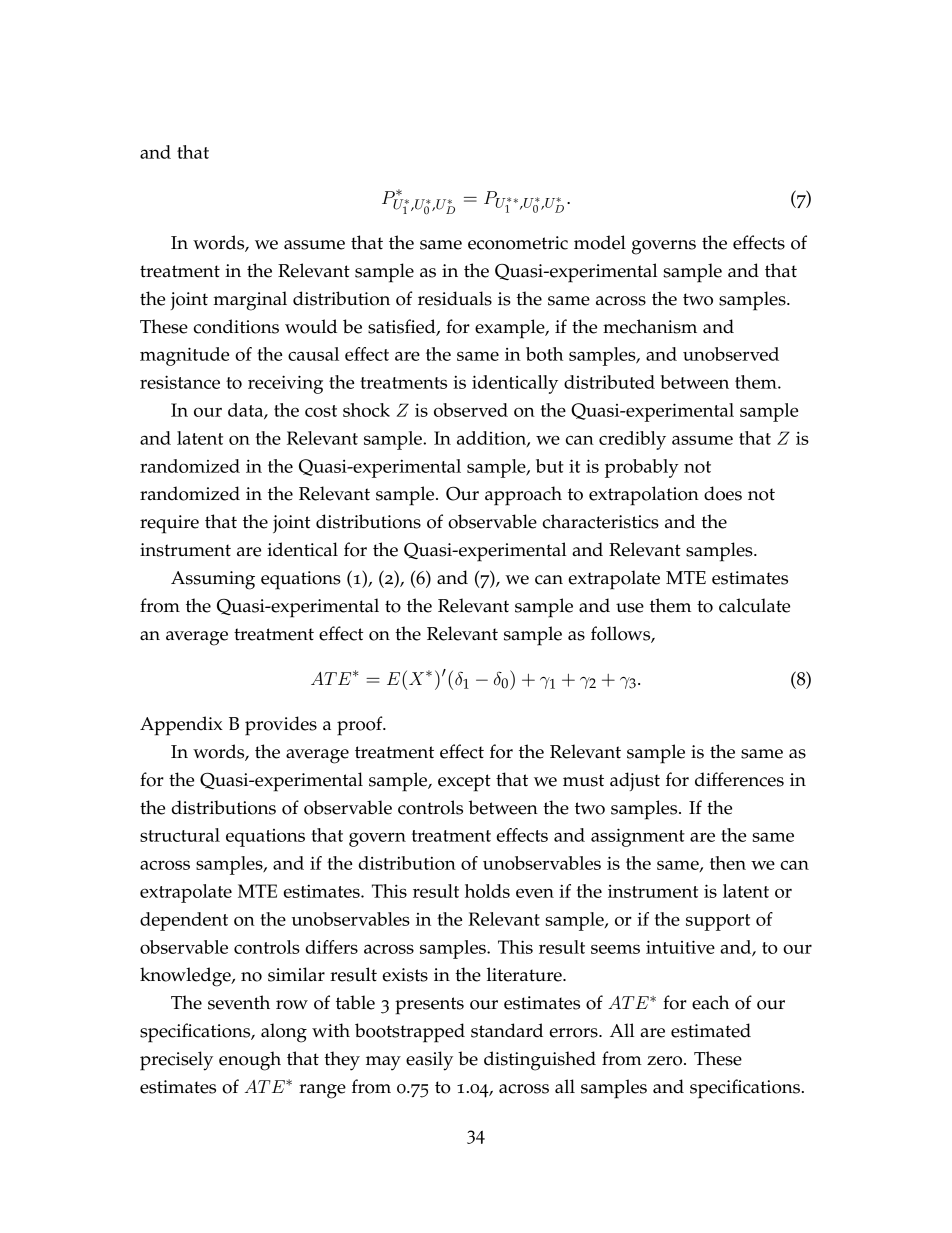 This page has height=1233, width=952. I want to click on support, so click(718, 922).
